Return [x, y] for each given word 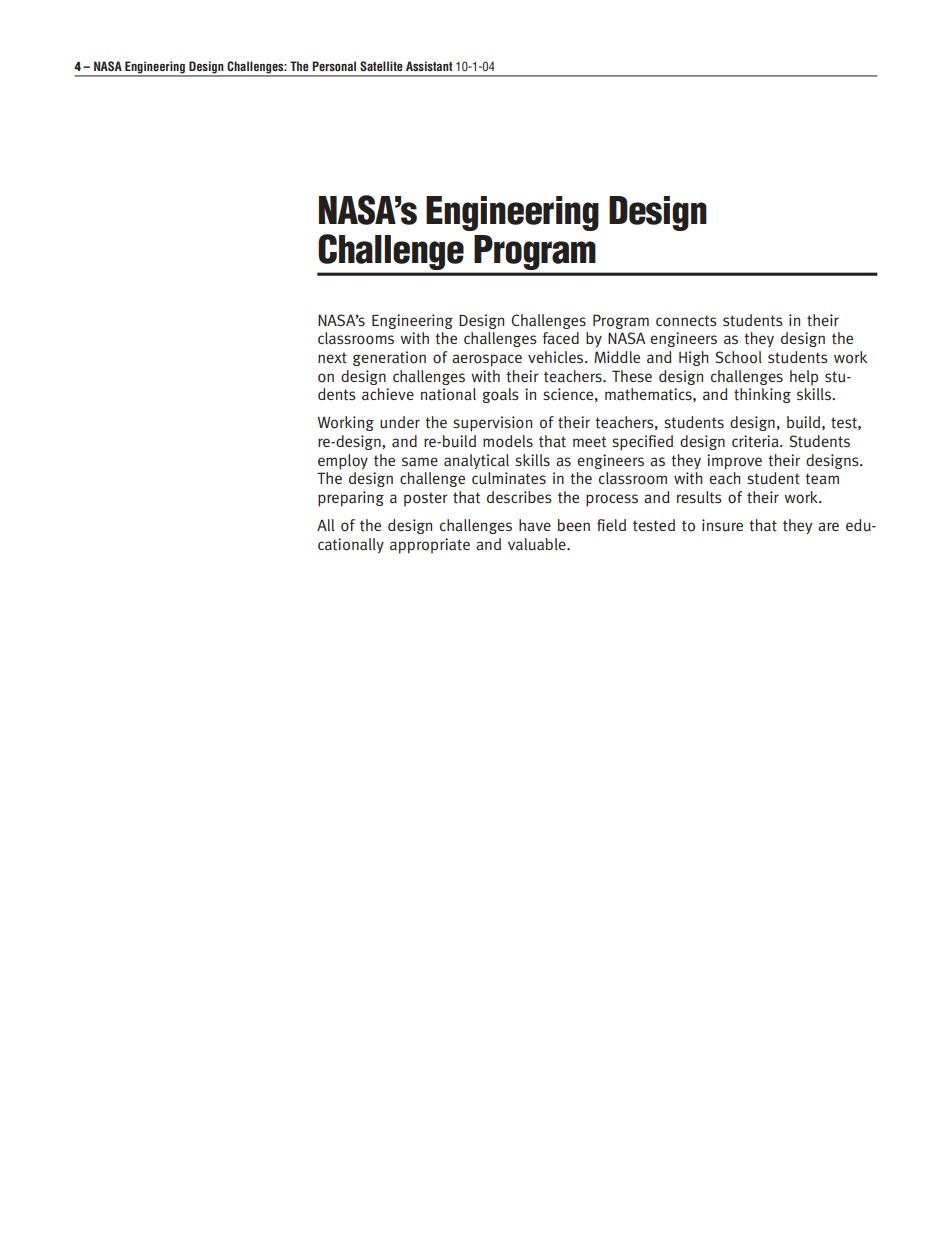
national [448, 394]
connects [686, 321]
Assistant [429, 66]
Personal [334, 66]
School [739, 357]
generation [389, 358]
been [574, 525]
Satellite [381, 66]
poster [426, 499]
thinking [762, 395]
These [632, 376]
